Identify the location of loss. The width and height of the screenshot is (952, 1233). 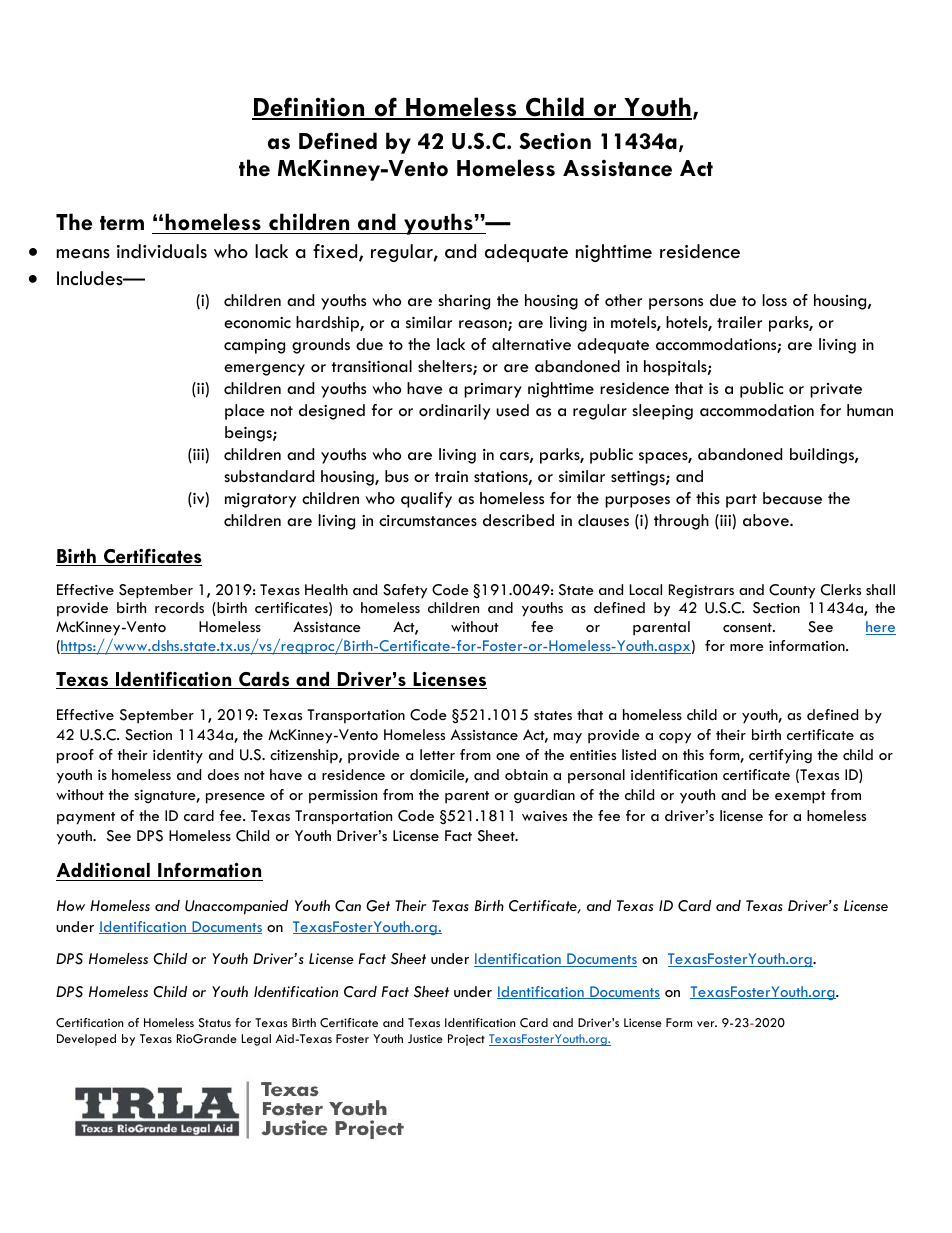
(774, 300).
